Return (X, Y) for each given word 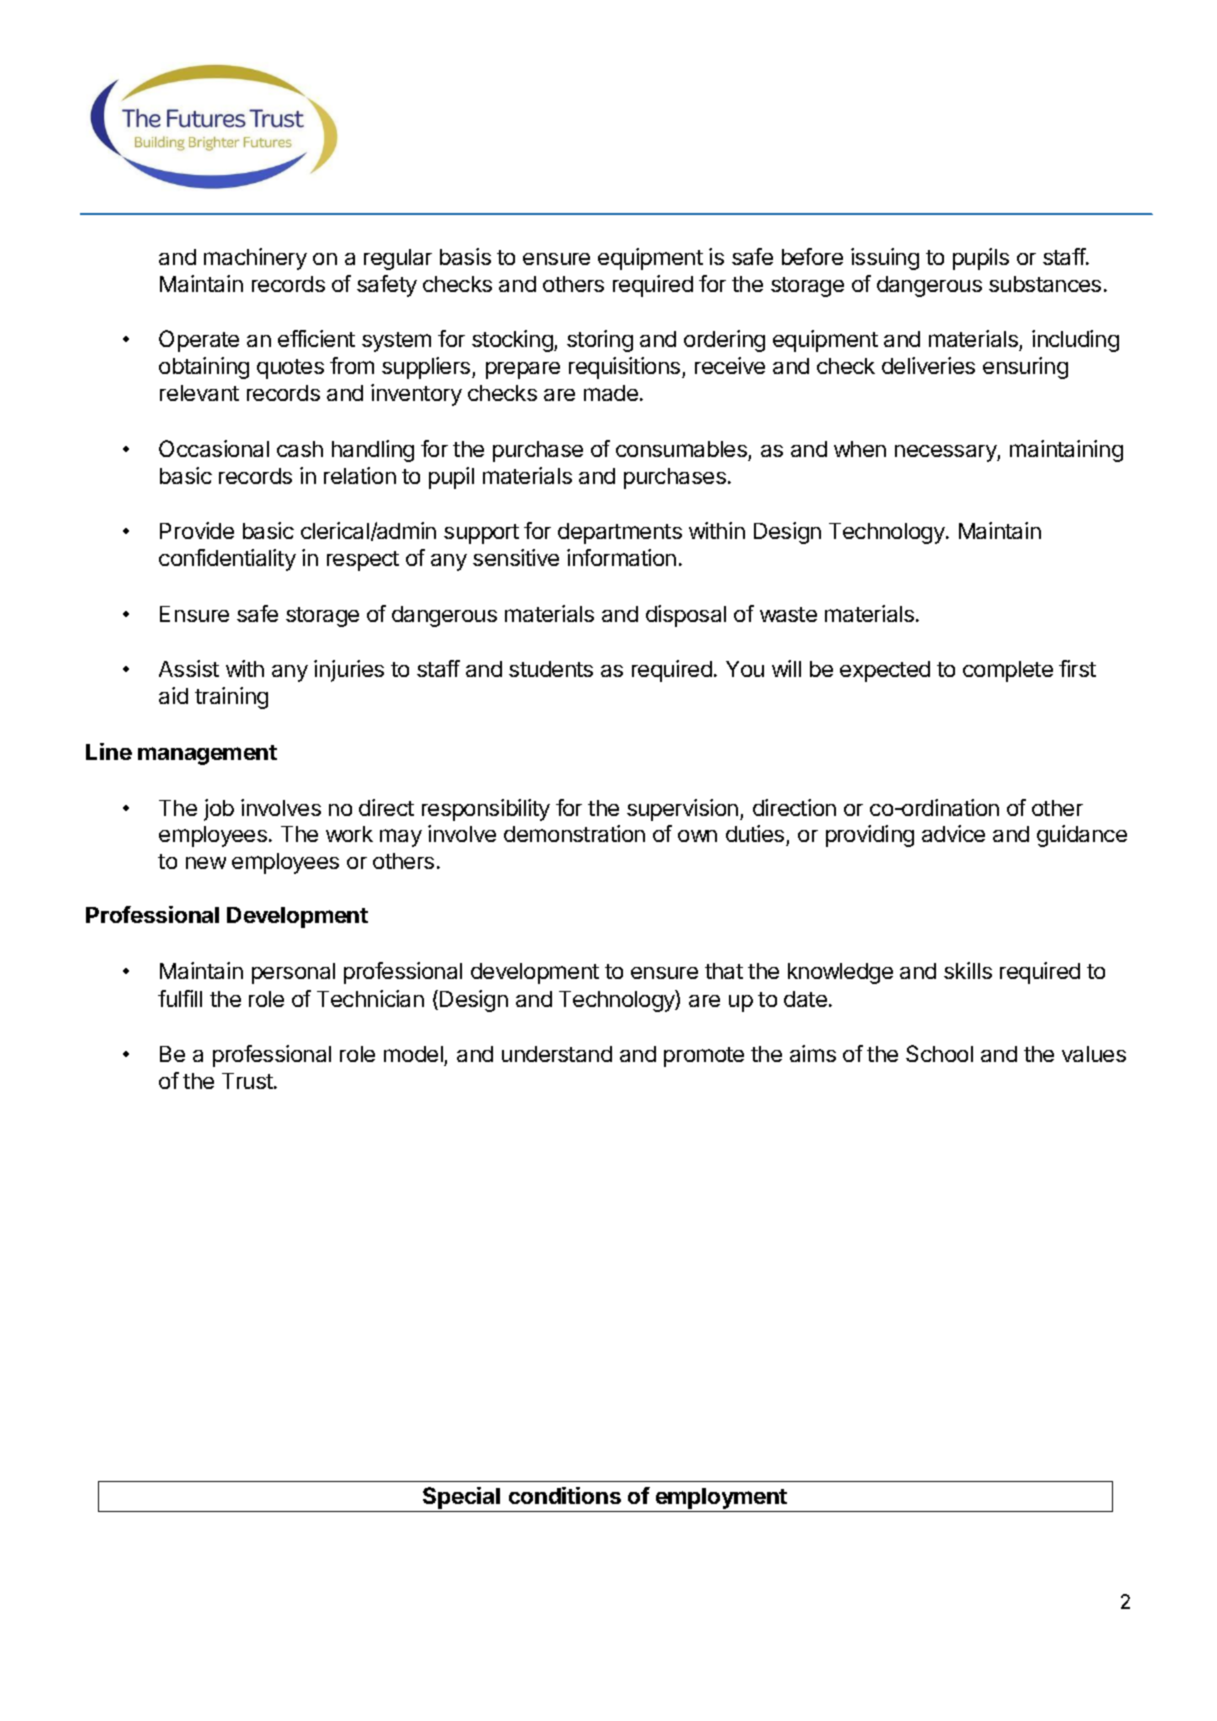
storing (600, 341)
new (206, 863)
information (621, 557)
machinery (255, 259)
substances (1045, 284)
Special (461, 1498)
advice (953, 833)
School (939, 1053)
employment (721, 1498)
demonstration (574, 833)
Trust (248, 1081)
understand (557, 1054)
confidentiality (227, 560)
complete (1008, 671)
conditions (565, 1495)
